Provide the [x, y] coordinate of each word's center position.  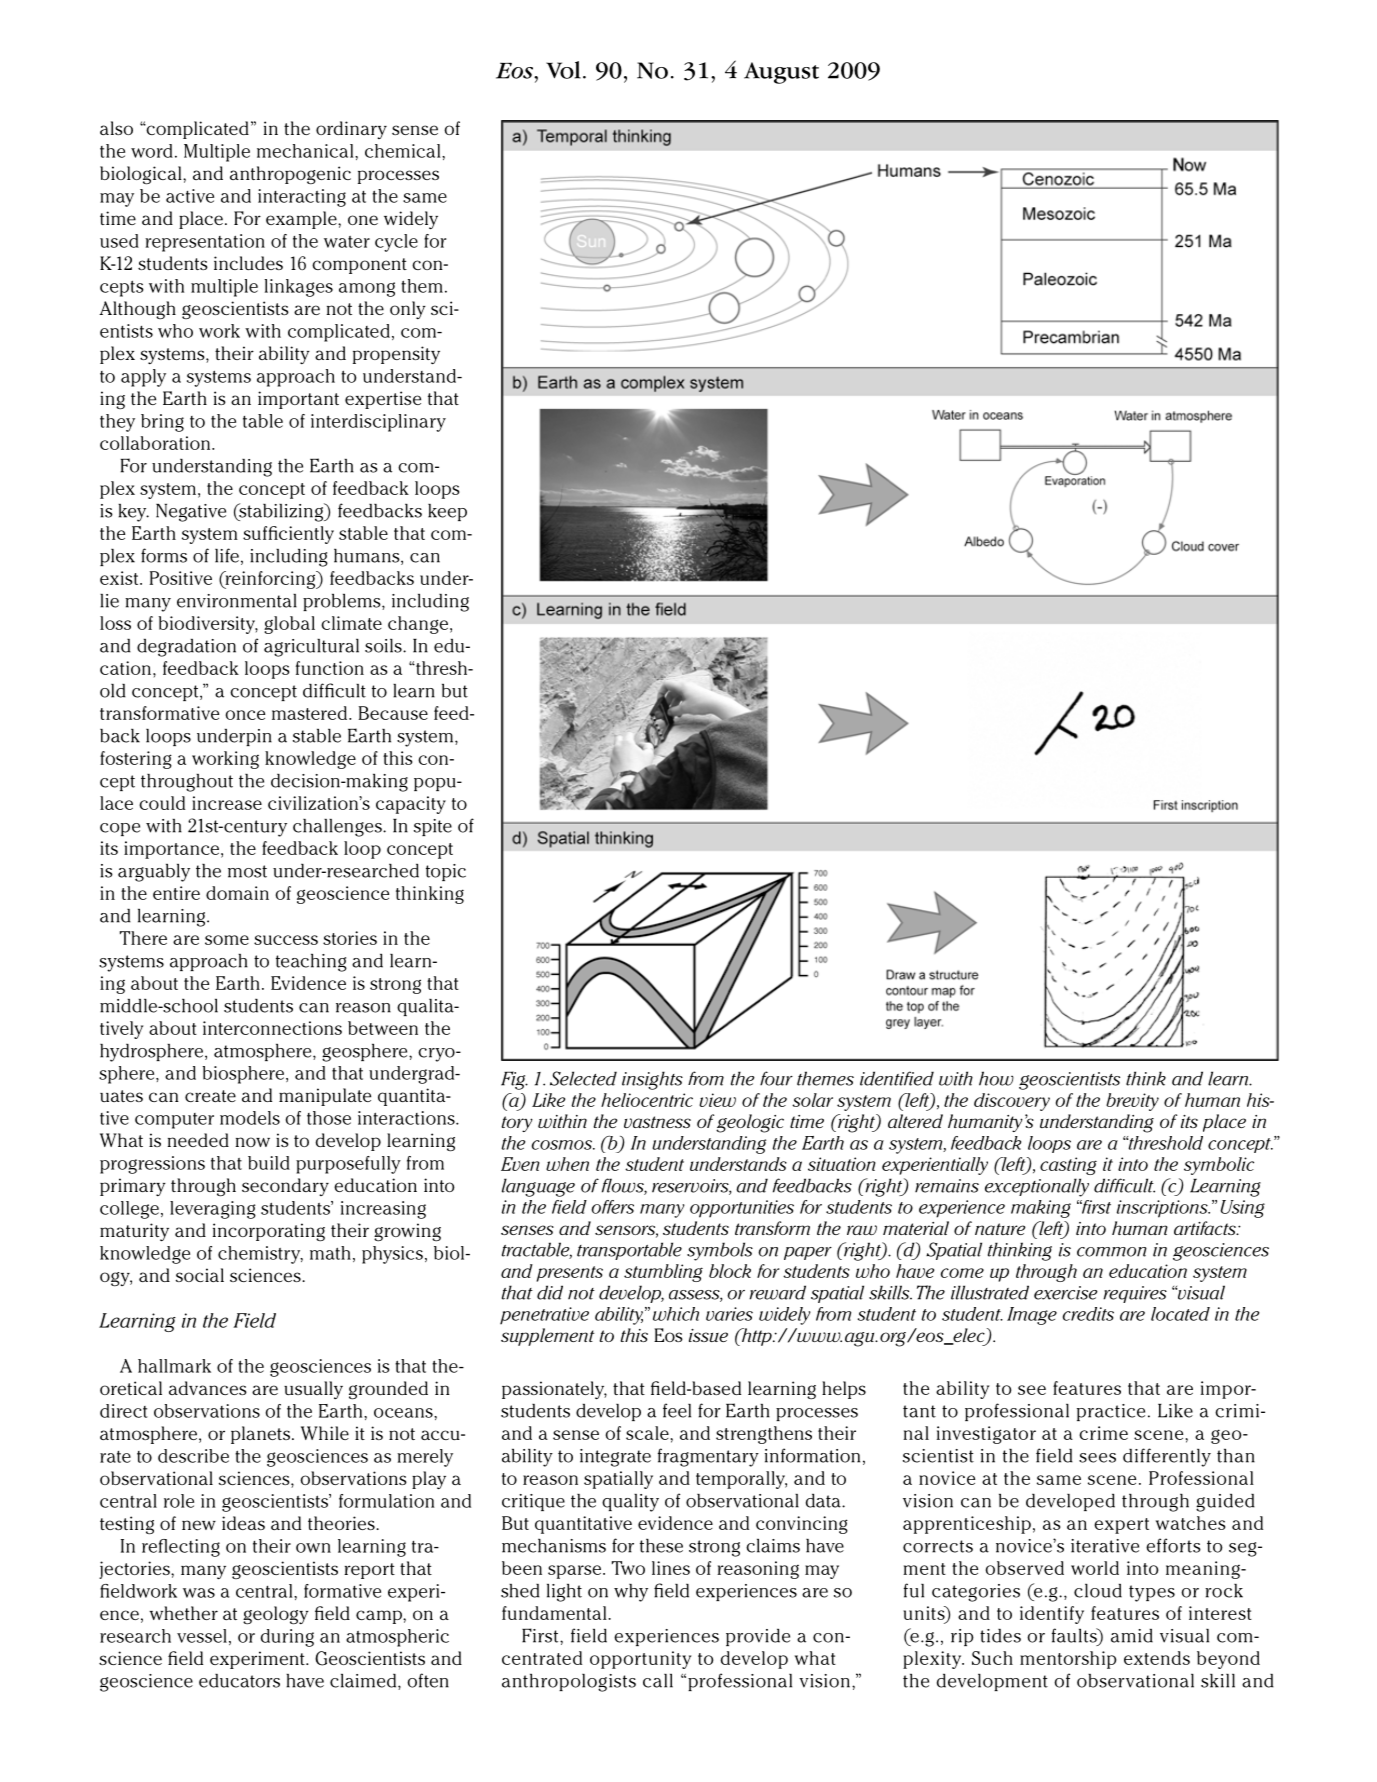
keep [447, 512]
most [247, 871]
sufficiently [288, 535]
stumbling [663, 1273]
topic [446, 872]
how [996, 1078]
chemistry [260, 1255]
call [658, 1681]
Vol [563, 70]
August [781, 73]
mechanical [306, 151]
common [1112, 1252]
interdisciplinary [378, 423]
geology [276, 1615]
